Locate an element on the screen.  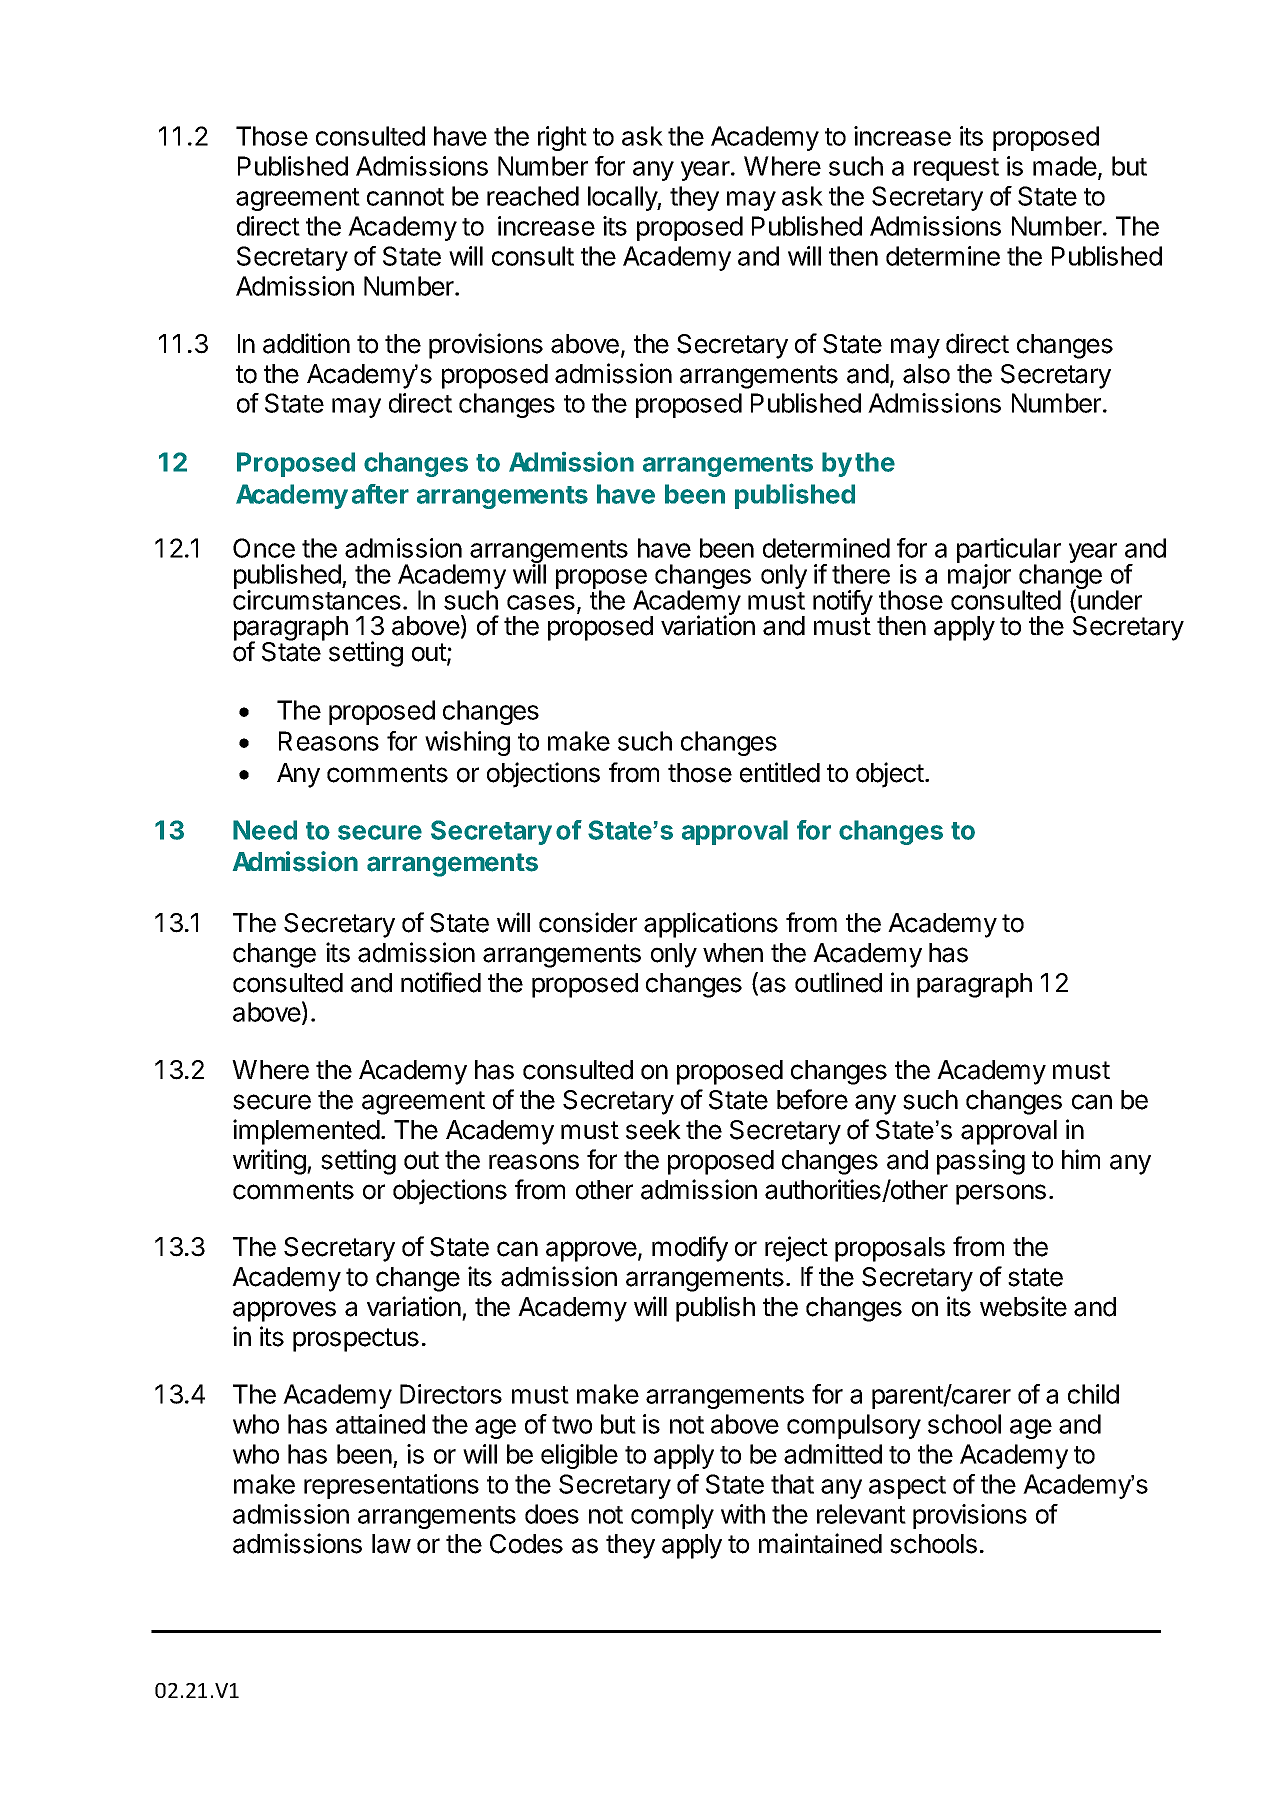
cannot is located at coordinates (405, 197).
